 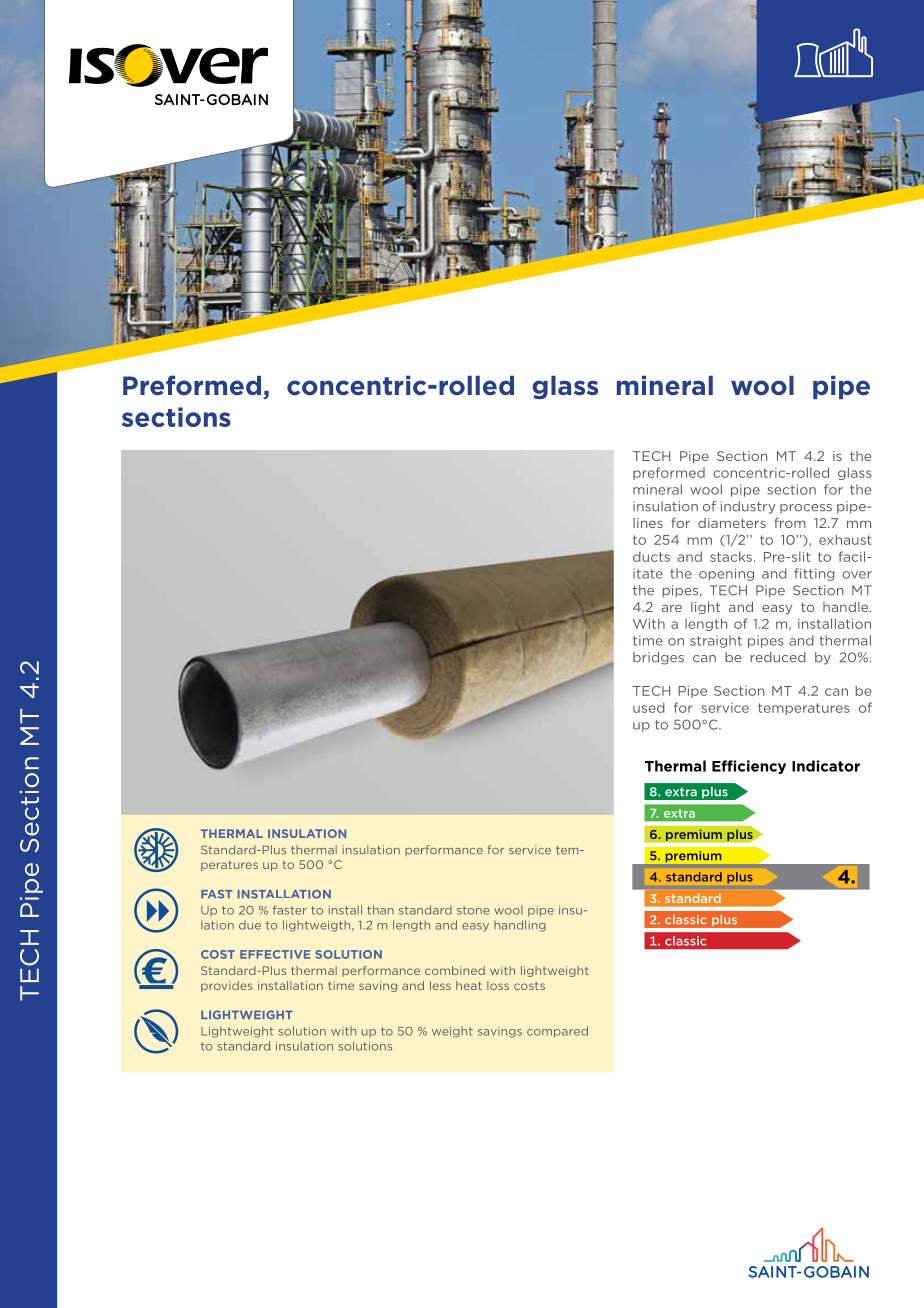 I want to click on Indicator, so click(x=826, y=766).
